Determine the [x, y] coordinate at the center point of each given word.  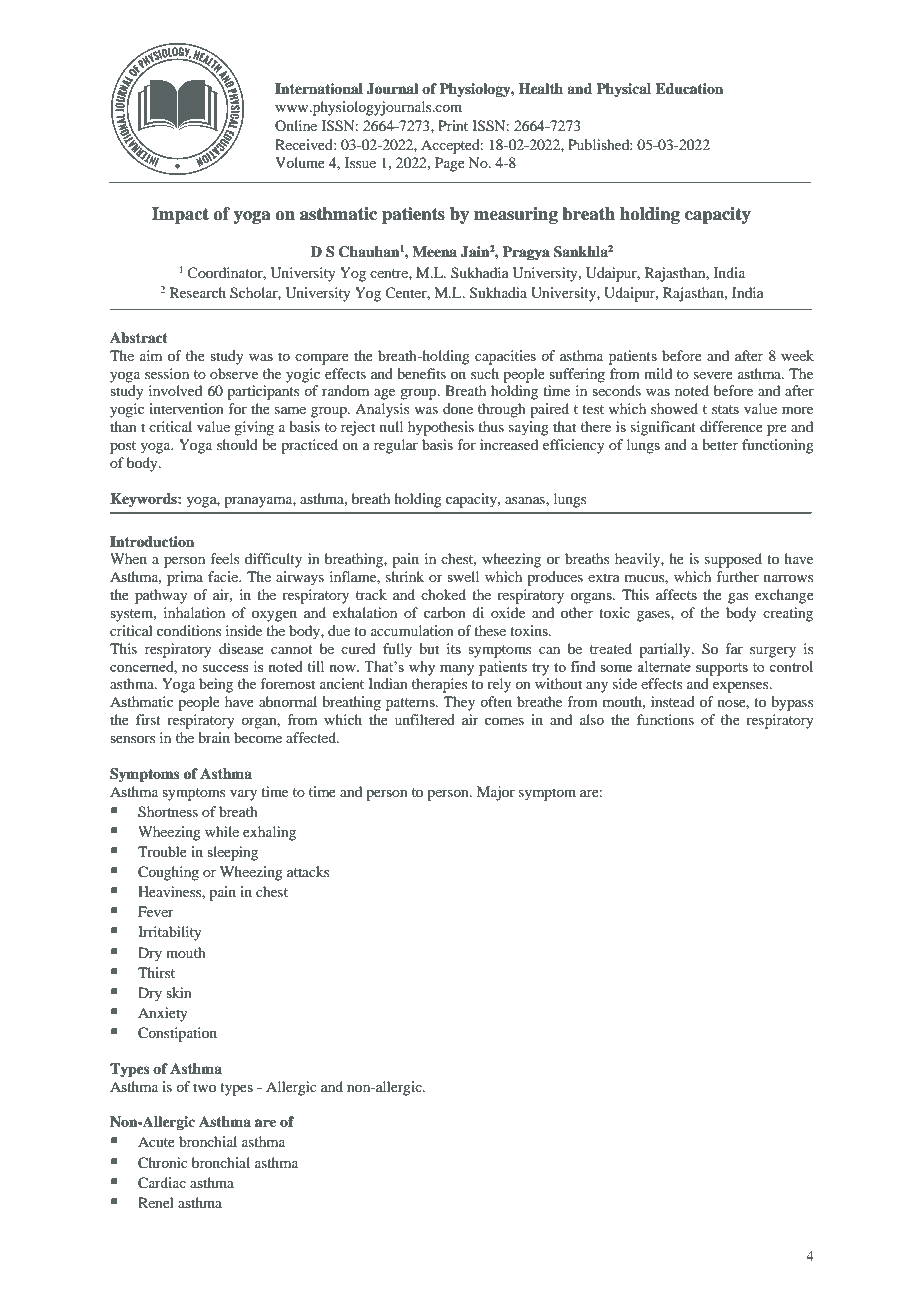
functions [665, 719]
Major [496, 793]
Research [198, 292]
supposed [733, 560]
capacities [505, 357]
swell [463, 576]
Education [689, 89]
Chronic [163, 1163]
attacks [308, 871]
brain [214, 737]
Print [453, 125]
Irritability [170, 933]
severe [713, 375]
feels [224, 558]
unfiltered [425, 719]
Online [296, 125]
